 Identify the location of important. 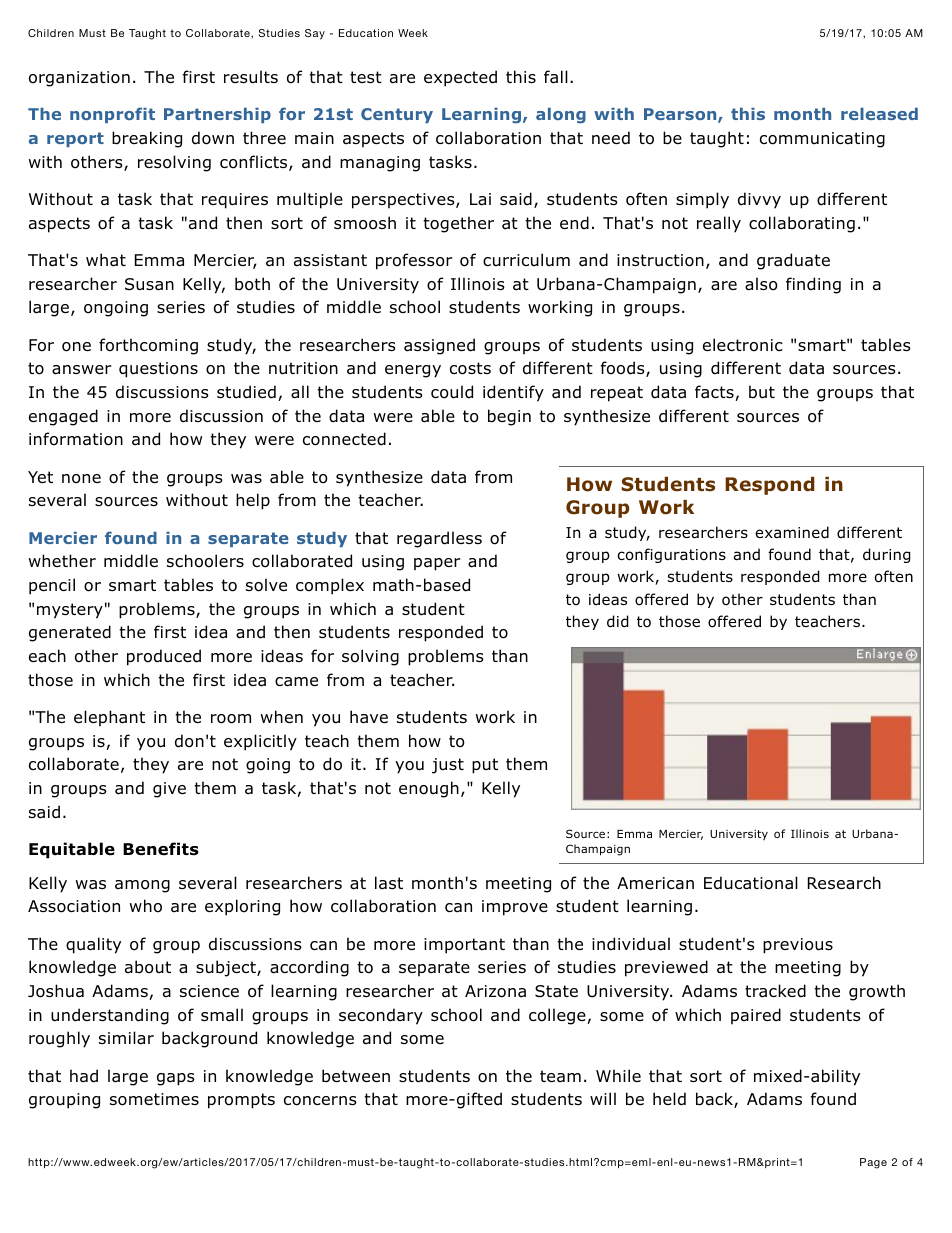
(464, 946).
